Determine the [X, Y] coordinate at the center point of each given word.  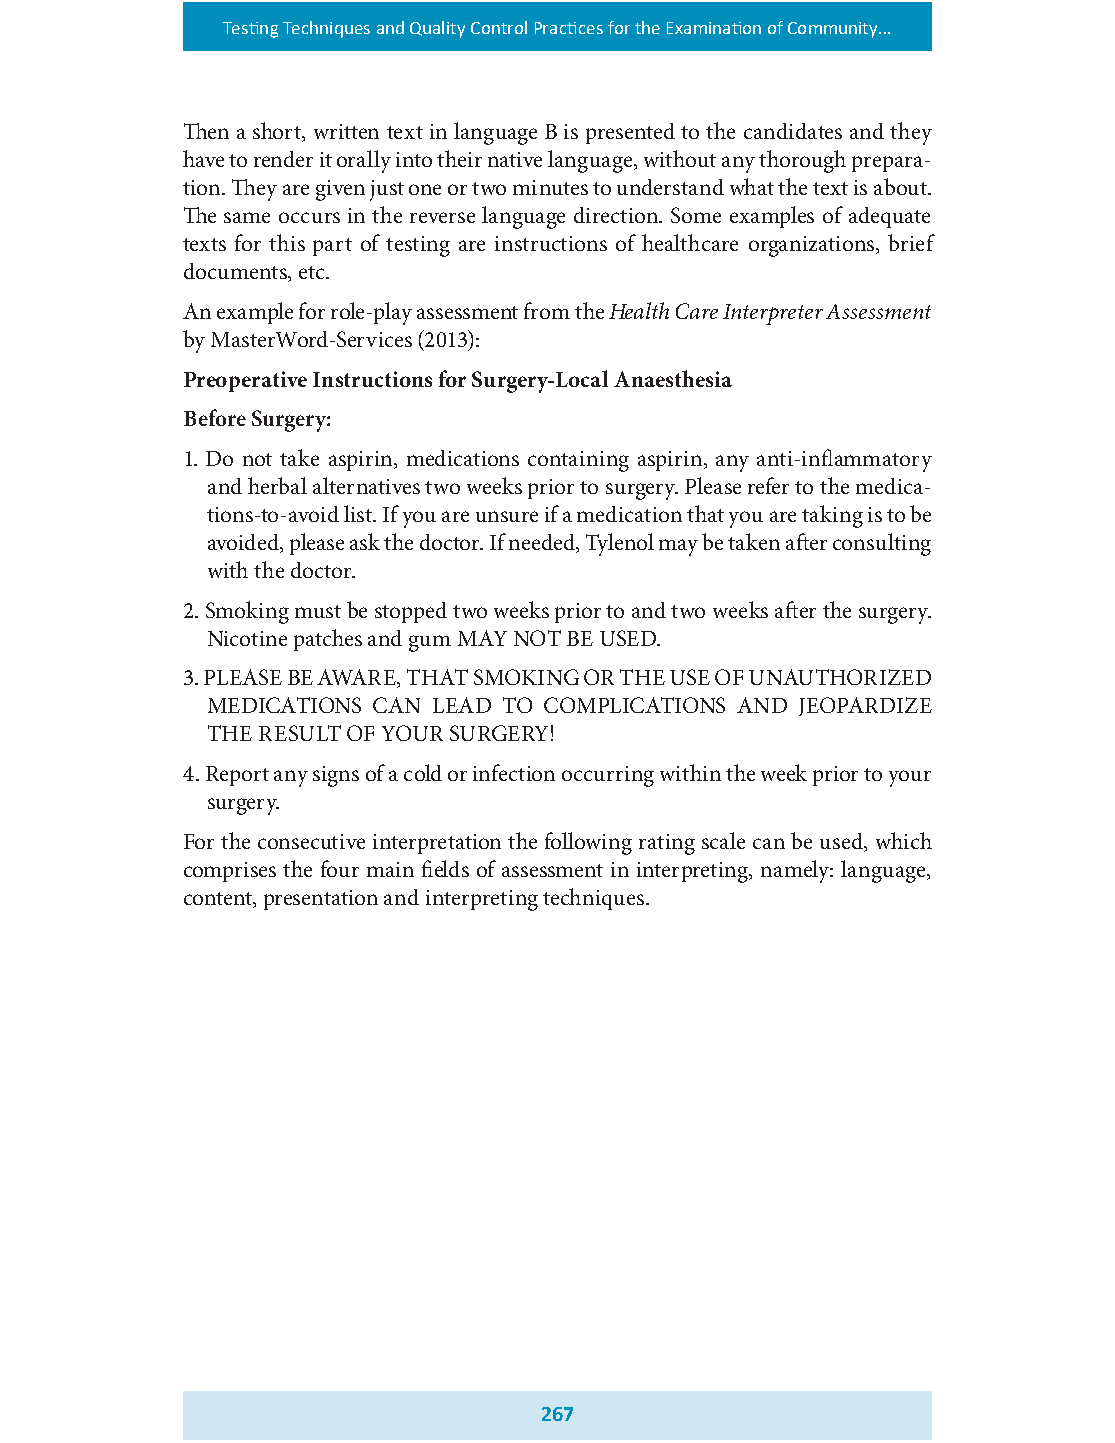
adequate [889, 217]
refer [768, 485]
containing [578, 461]
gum [430, 643]
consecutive [311, 841]
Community [834, 30]
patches [328, 640]
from [547, 310]
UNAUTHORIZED [840, 677]
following [588, 843]
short [278, 132]
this [287, 242]
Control [499, 27]
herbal [277, 485]
